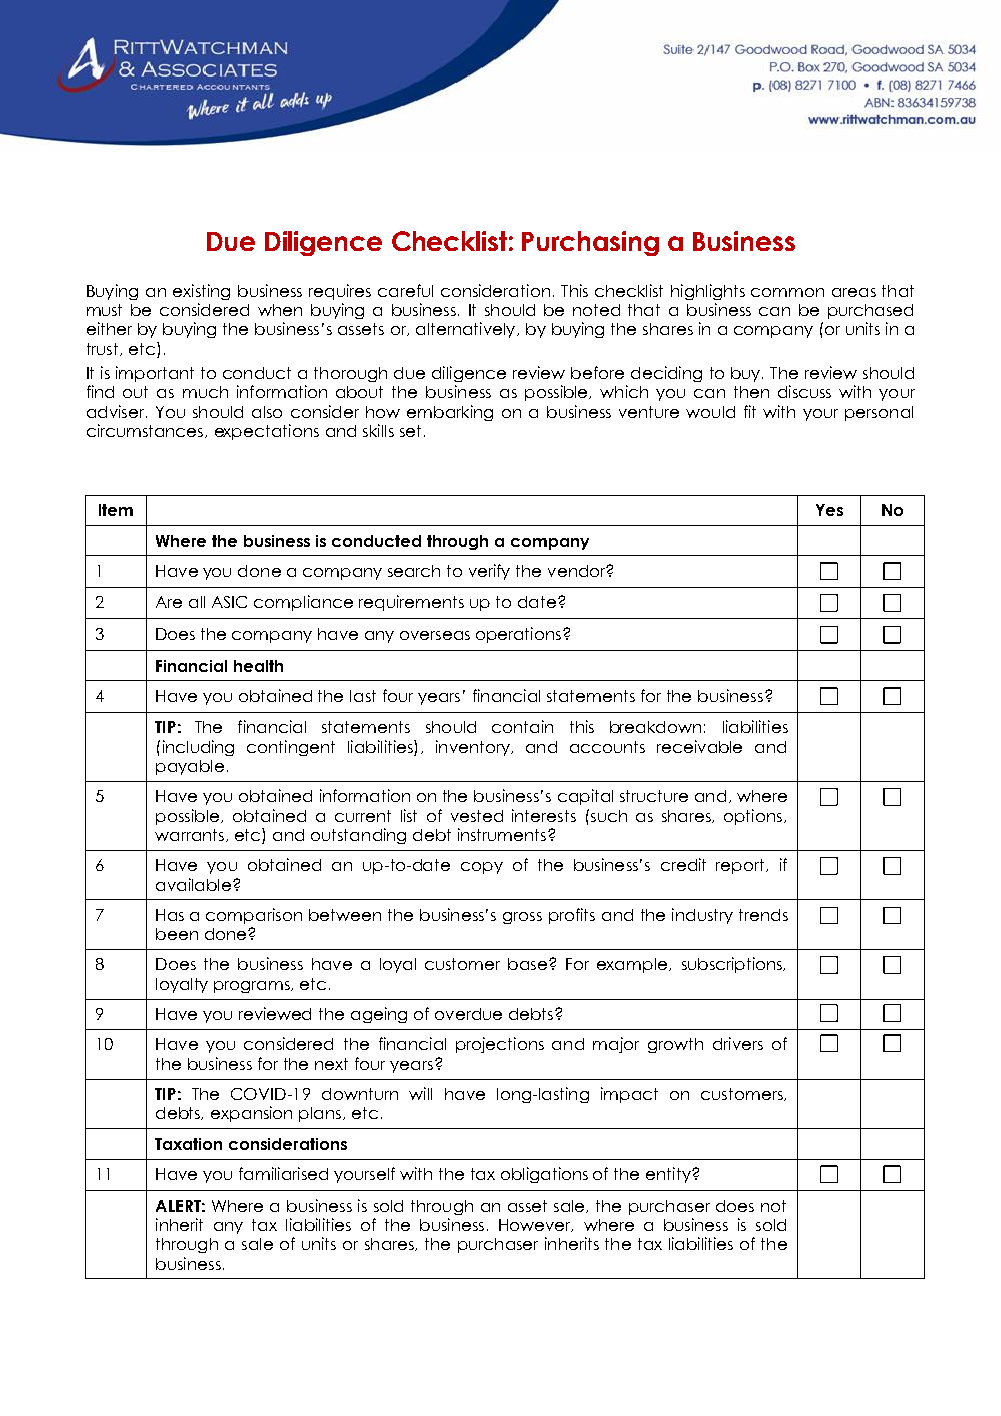 The height and width of the screenshot is (1416, 1001). Describe the element at coordinates (489, 572) in the screenshot. I see `verify` at that location.
